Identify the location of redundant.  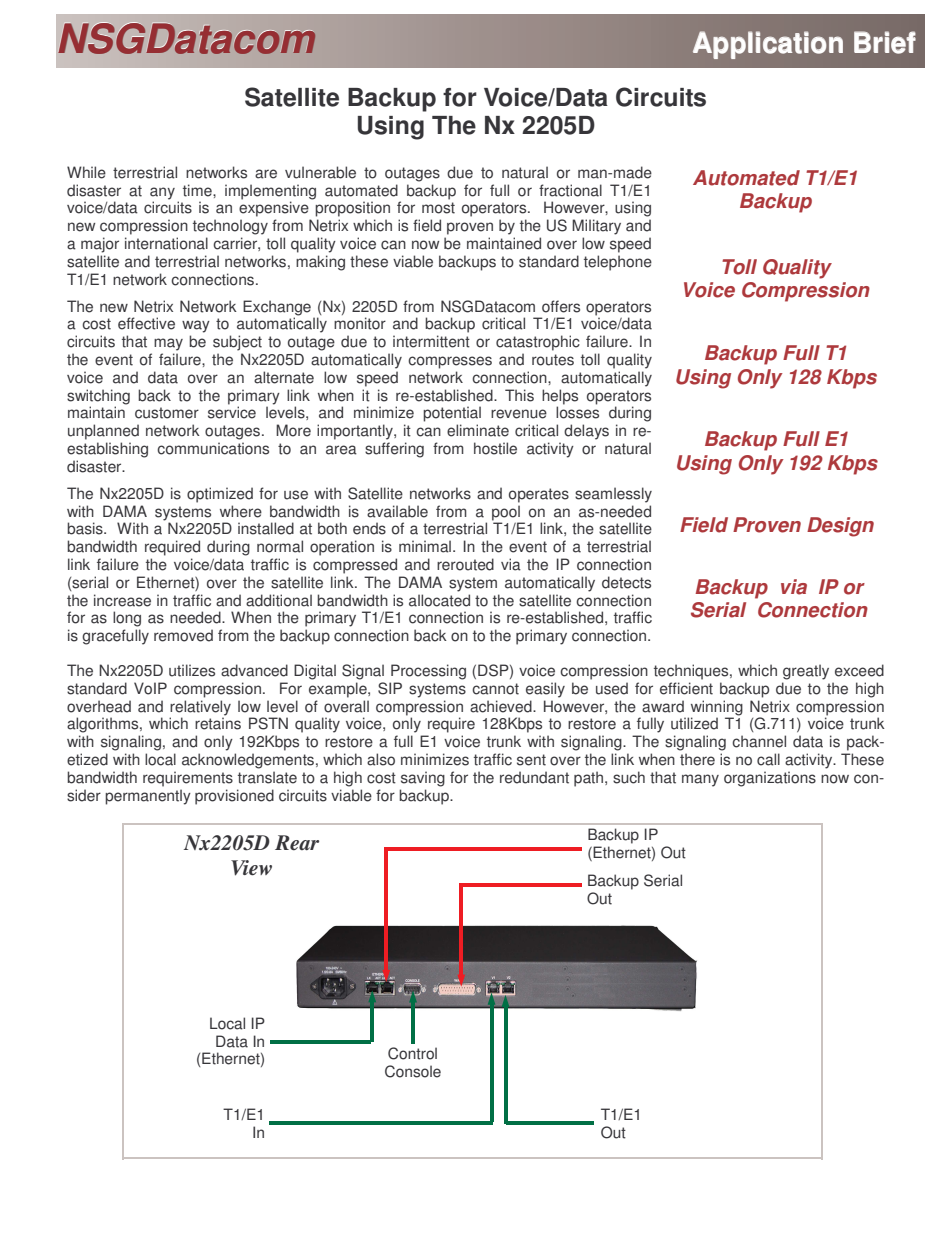
(534, 777).
